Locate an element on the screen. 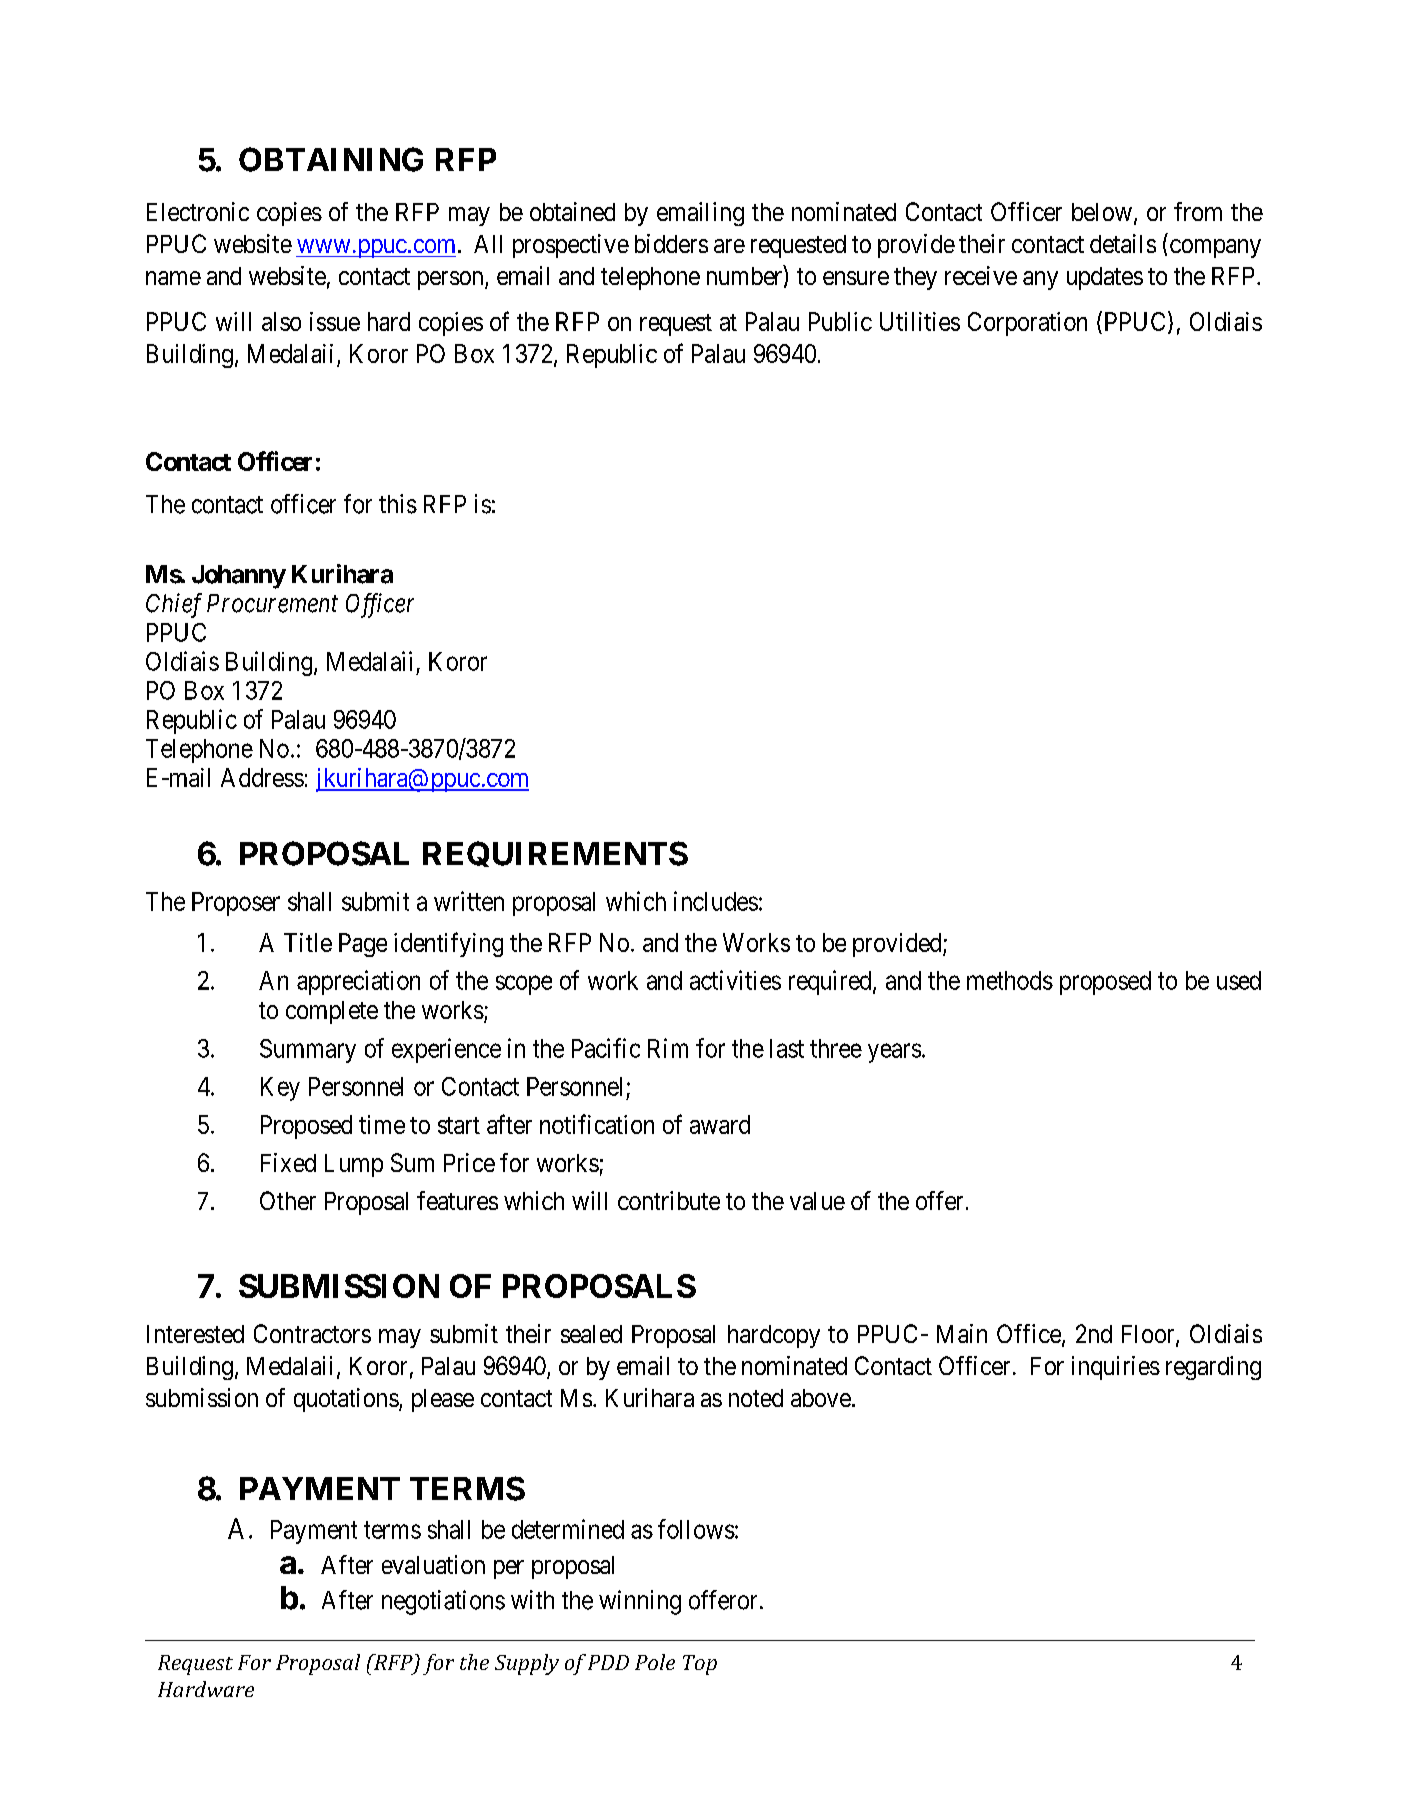 The width and height of the screenshot is (1406, 1819). bidders is located at coordinates (671, 243).
